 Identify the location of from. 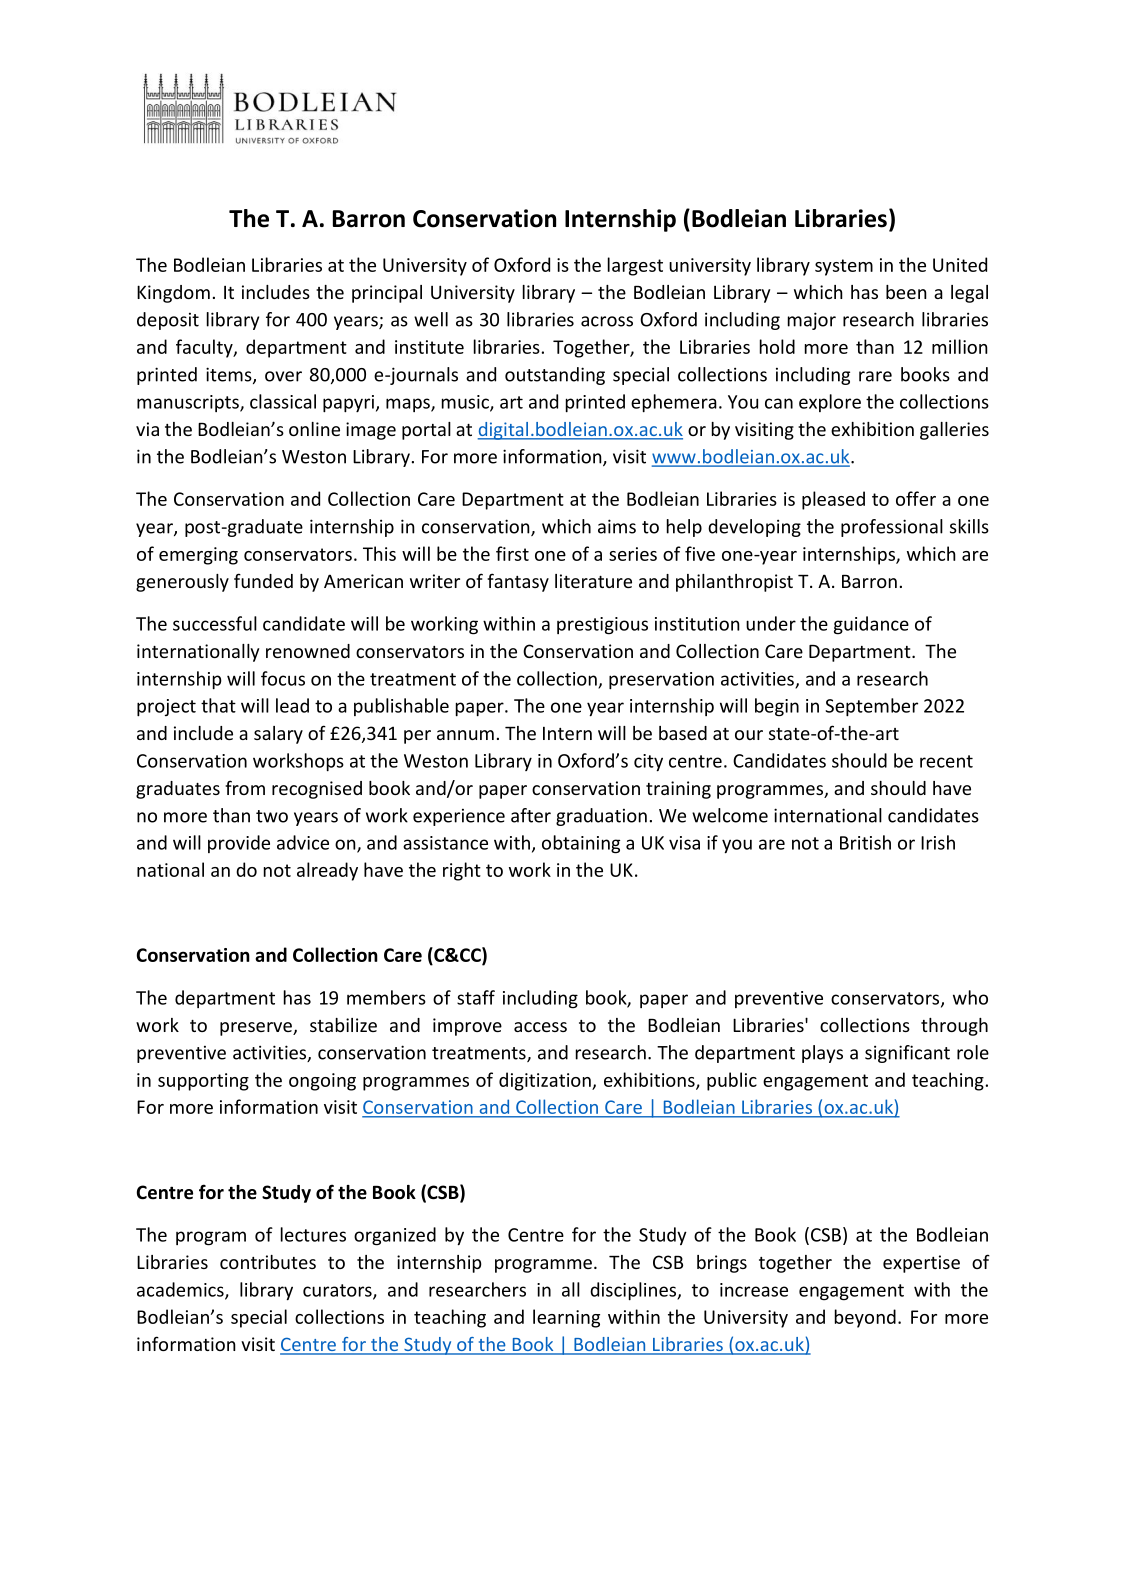
(245, 787).
